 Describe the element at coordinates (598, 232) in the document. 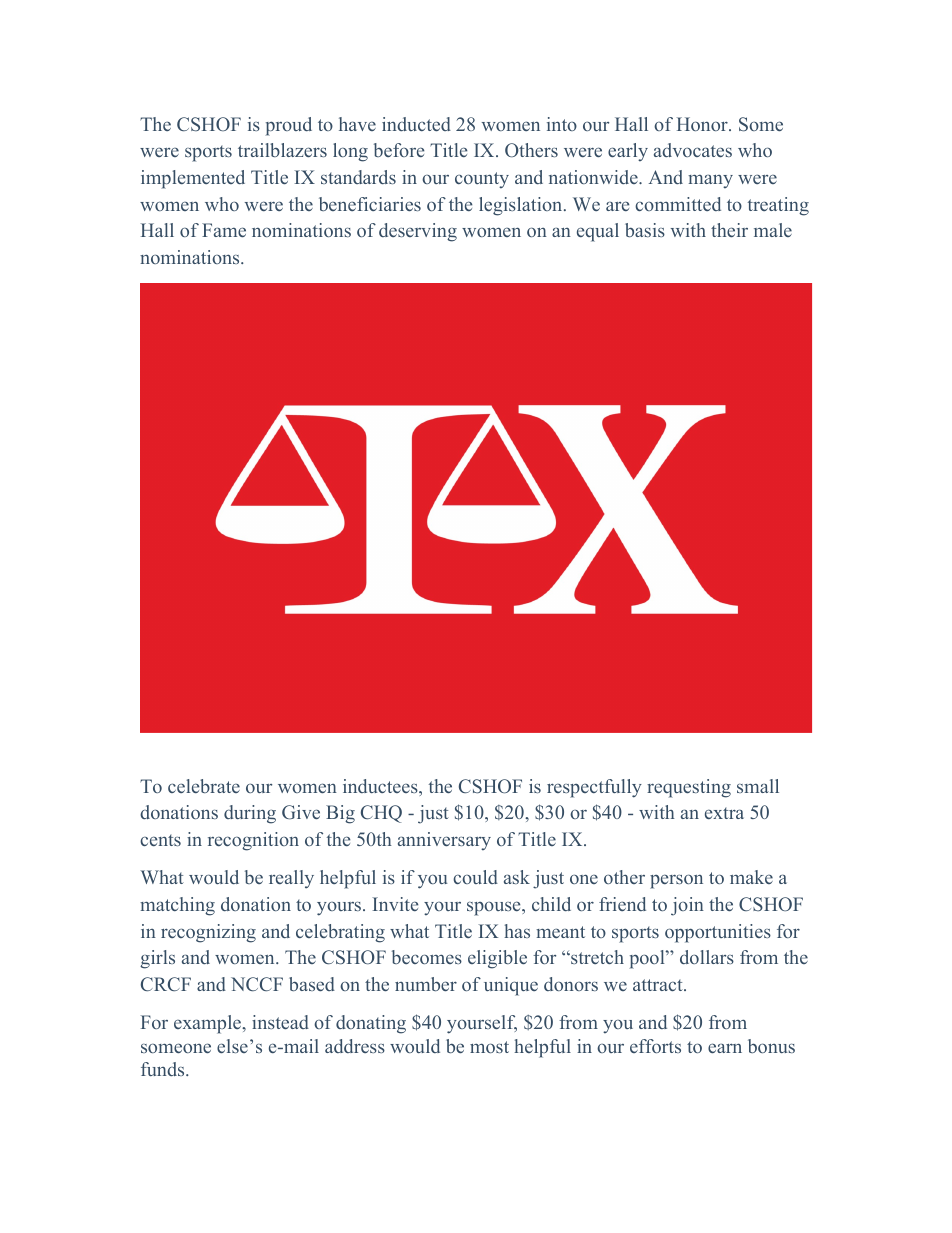

I see `equal` at that location.
